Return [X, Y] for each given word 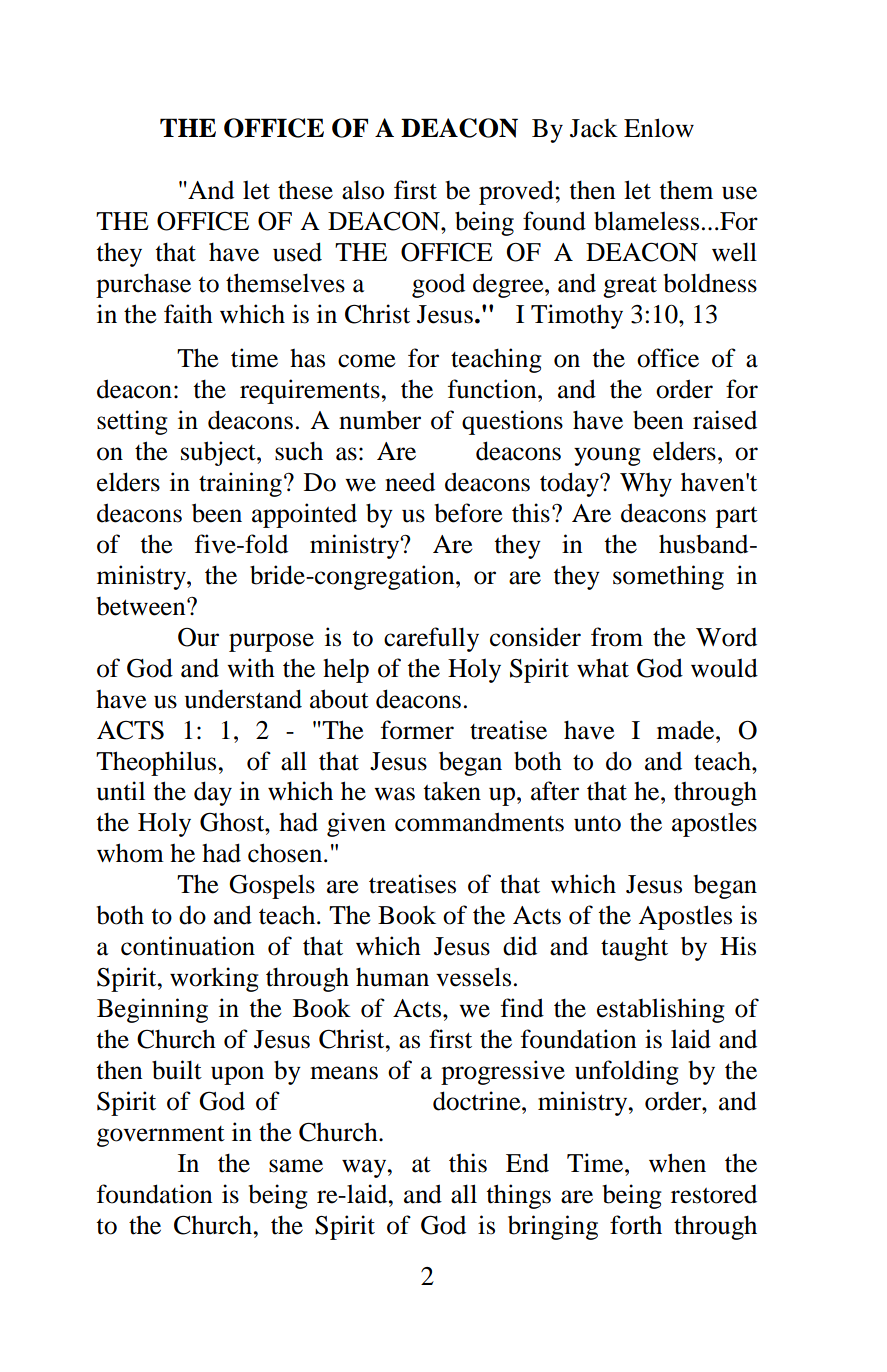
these [305, 190]
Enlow [659, 128]
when [677, 1163]
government [161, 1136]
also [363, 190]
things [518, 1196]
